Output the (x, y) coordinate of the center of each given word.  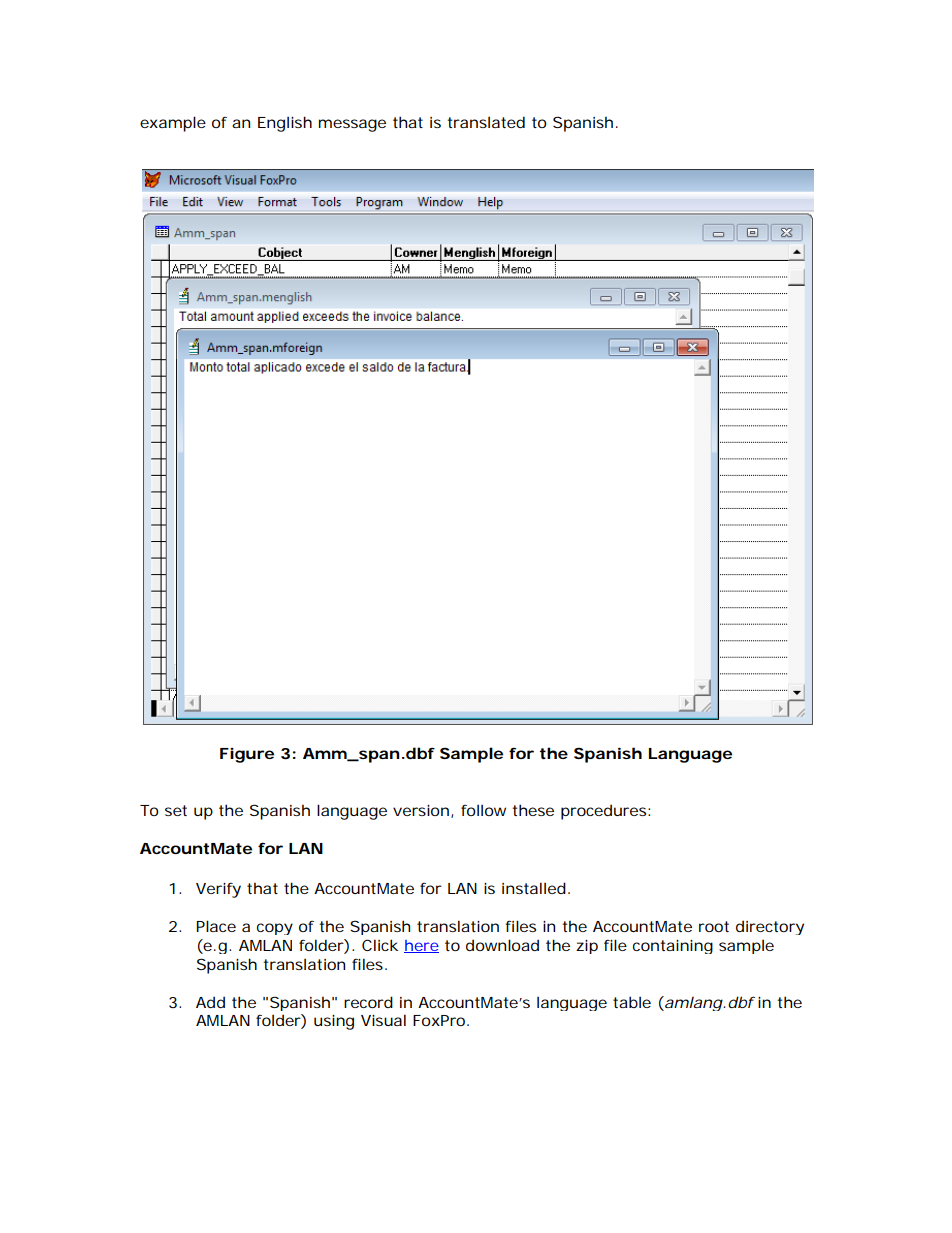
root (714, 926)
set (176, 810)
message (352, 125)
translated (486, 122)
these (533, 810)
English (285, 124)
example (173, 124)
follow (483, 810)
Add (210, 1002)
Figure (247, 755)
